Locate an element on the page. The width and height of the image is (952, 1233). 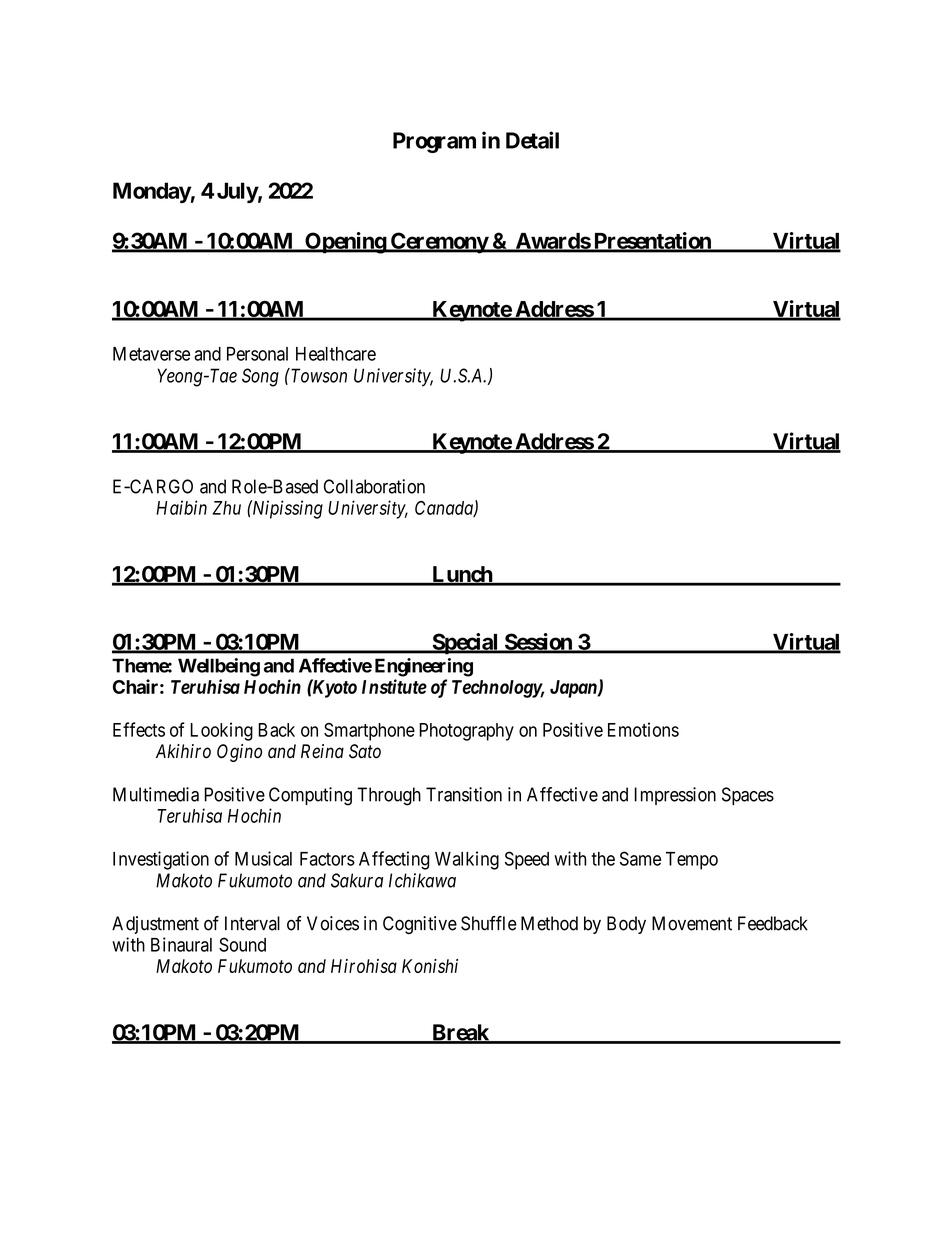
Looking is located at coordinates (221, 731).
